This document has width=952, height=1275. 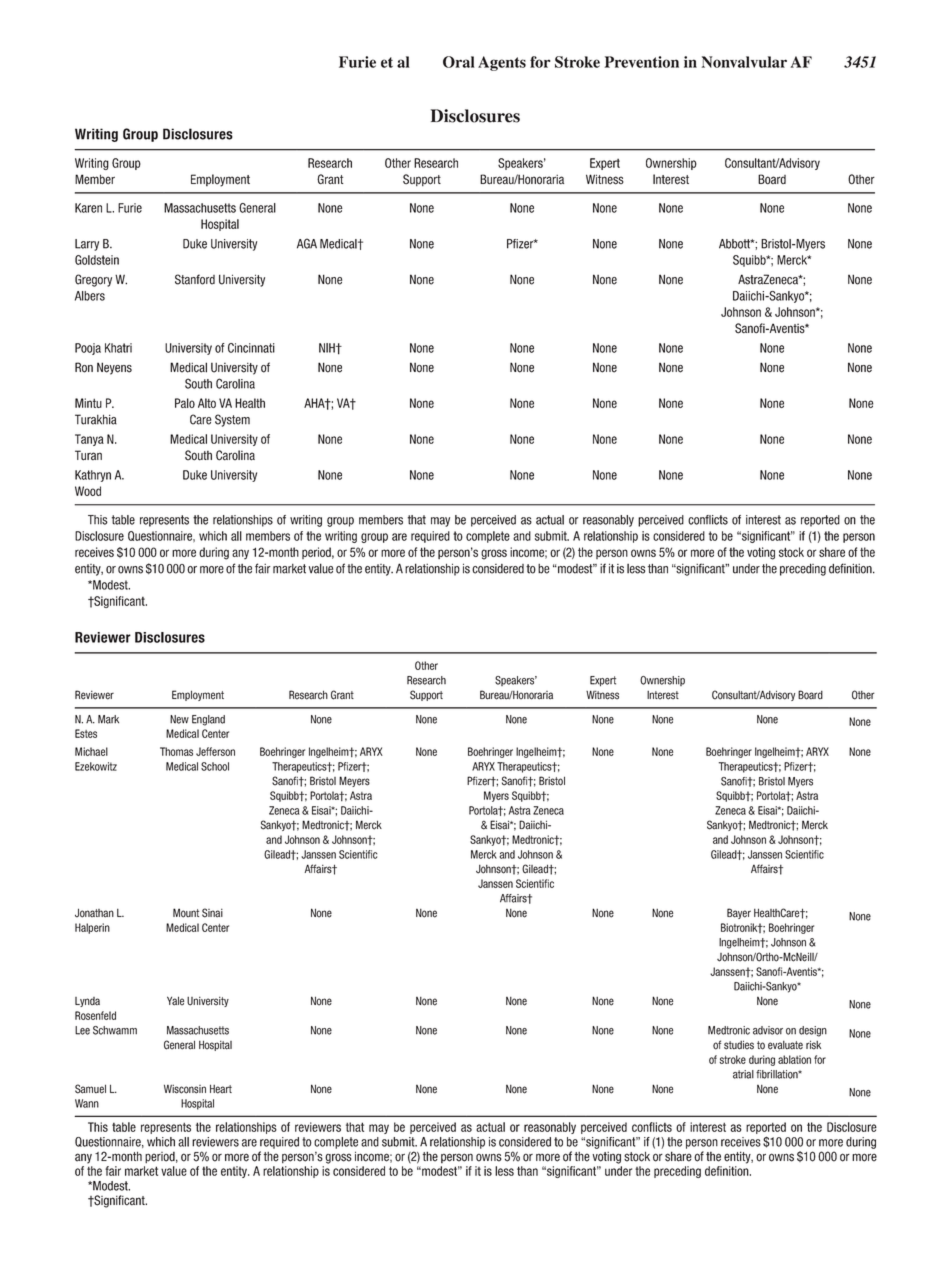 What do you see at coordinates (185, 1089) in the document?
I see `Wisconsin` at bounding box center [185, 1089].
